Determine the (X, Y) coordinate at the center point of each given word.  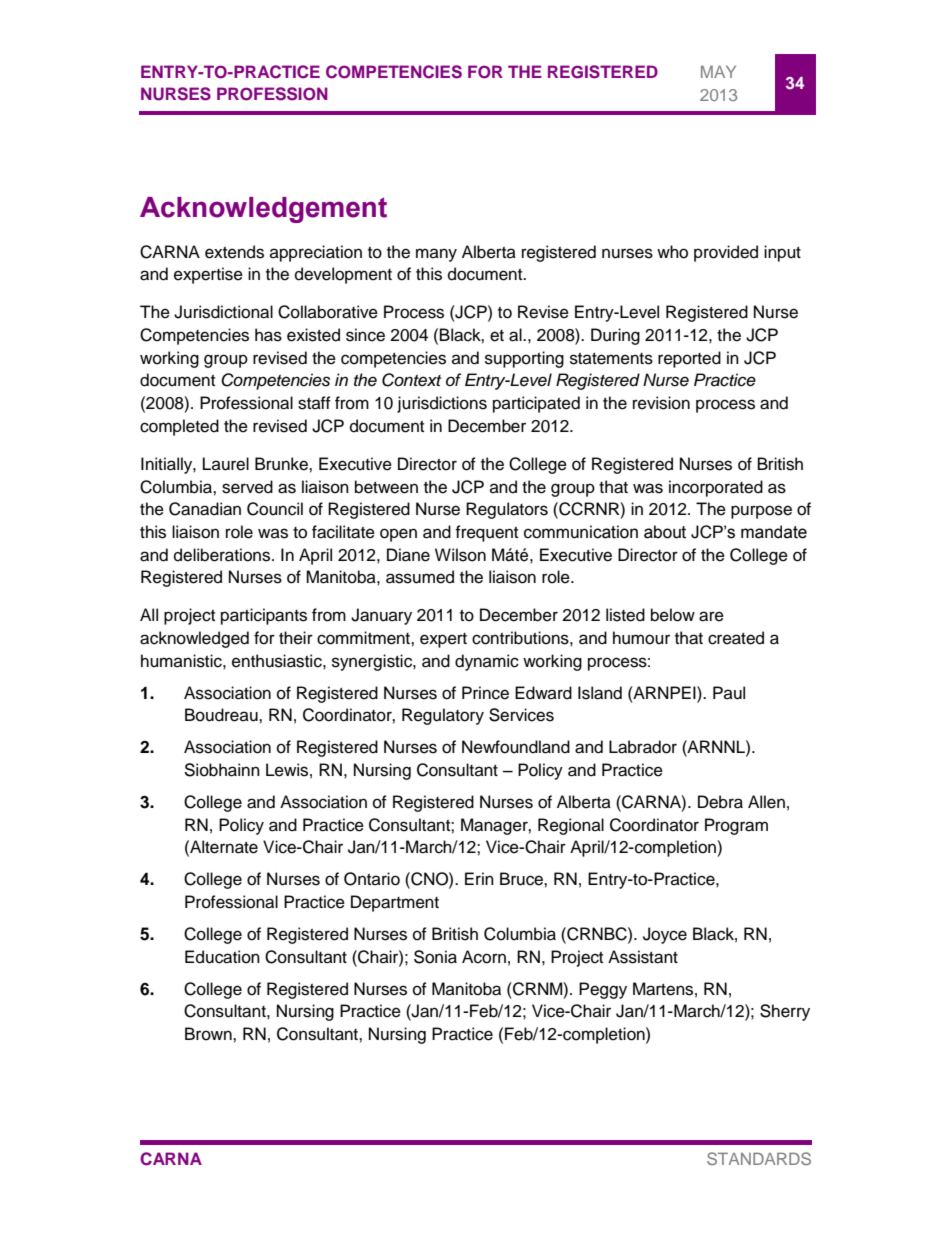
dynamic (487, 662)
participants (264, 616)
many (436, 255)
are (711, 616)
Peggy (603, 990)
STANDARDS (759, 1158)
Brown (209, 1034)
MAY (718, 72)
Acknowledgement (263, 210)
